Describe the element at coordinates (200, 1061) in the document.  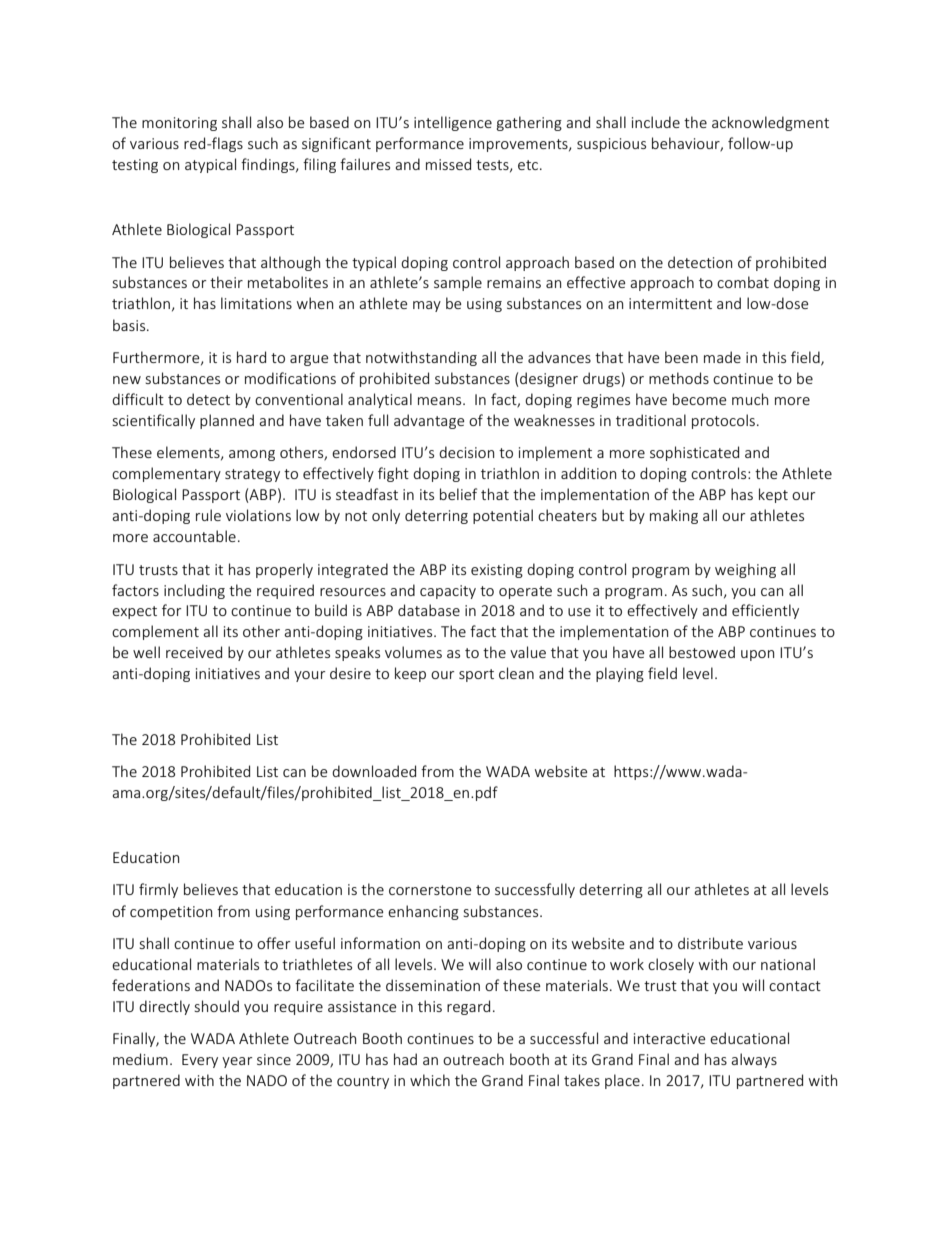
I see `Every` at that location.
